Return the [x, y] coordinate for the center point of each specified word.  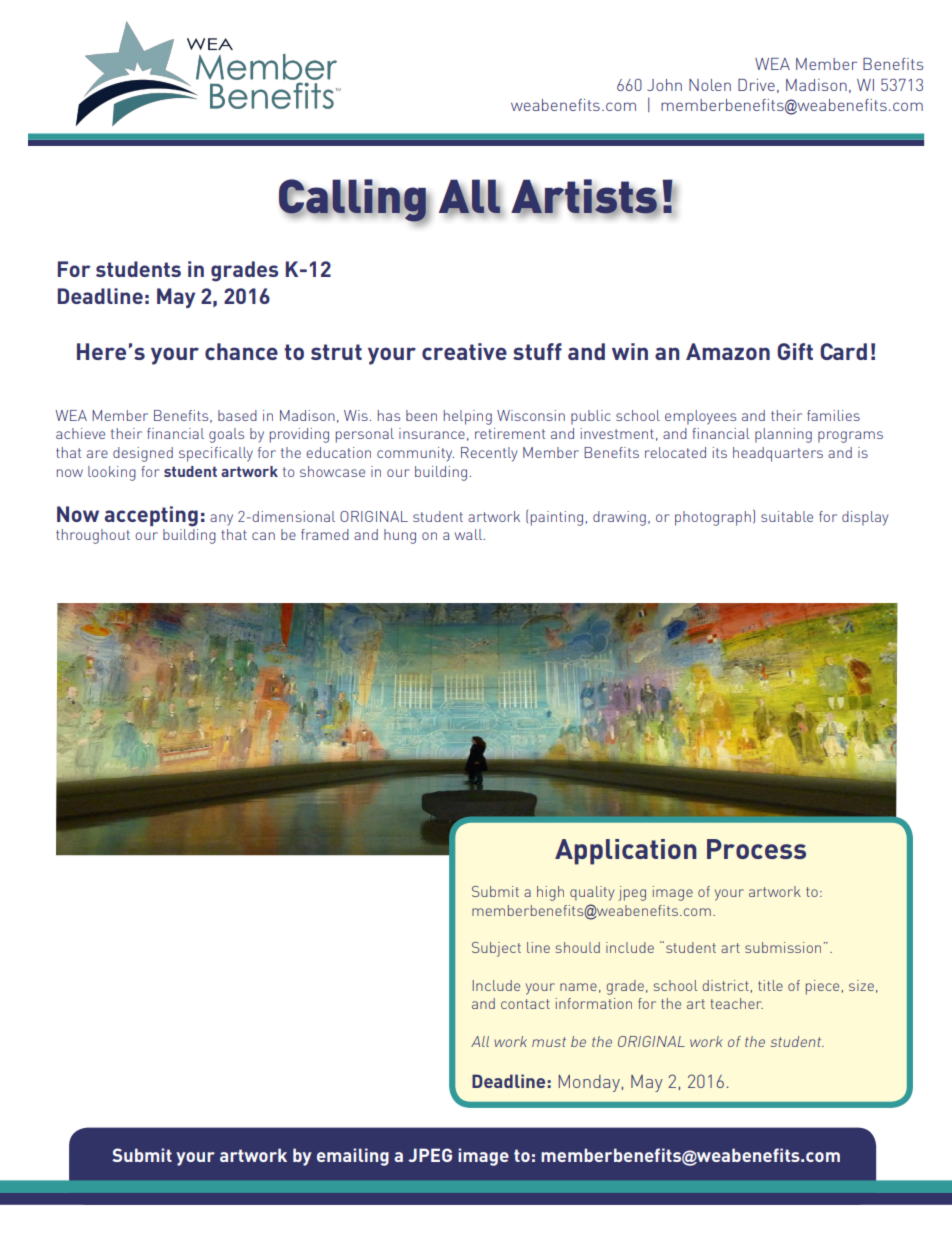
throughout [93, 536]
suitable [787, 516]
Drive [756, 85]
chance [241, 351]
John [664, 85]
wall [470, 534]
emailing [353, 1157]
